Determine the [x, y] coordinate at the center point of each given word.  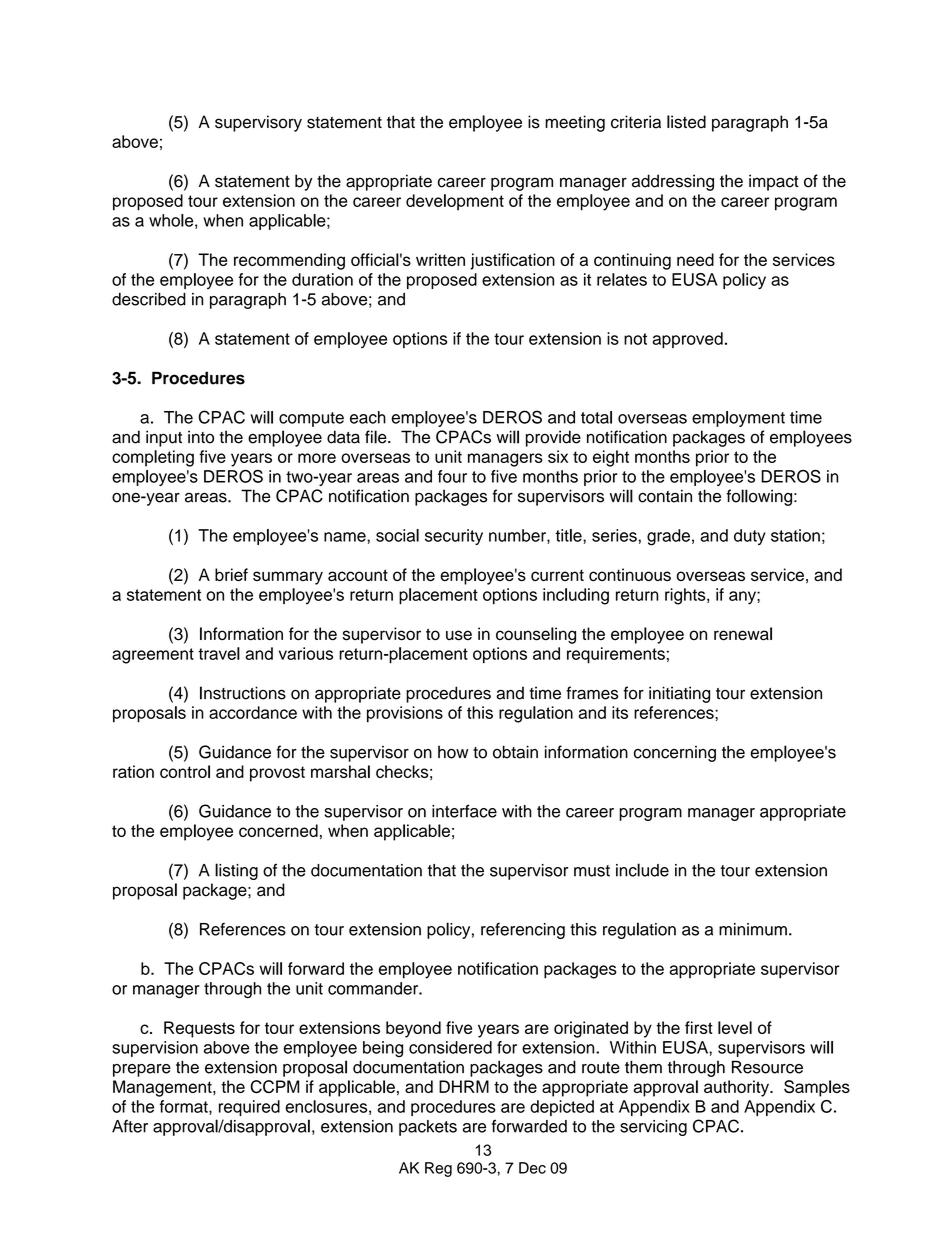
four [452, 476]
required [249, 1108]
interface [464, 811]
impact [774, 182]
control [185, 771]
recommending [289, 261]
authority [737, 1088]
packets [428, 1128]
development [455, 202]
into [201, 437]
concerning [675, 754]
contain [665, 496]
